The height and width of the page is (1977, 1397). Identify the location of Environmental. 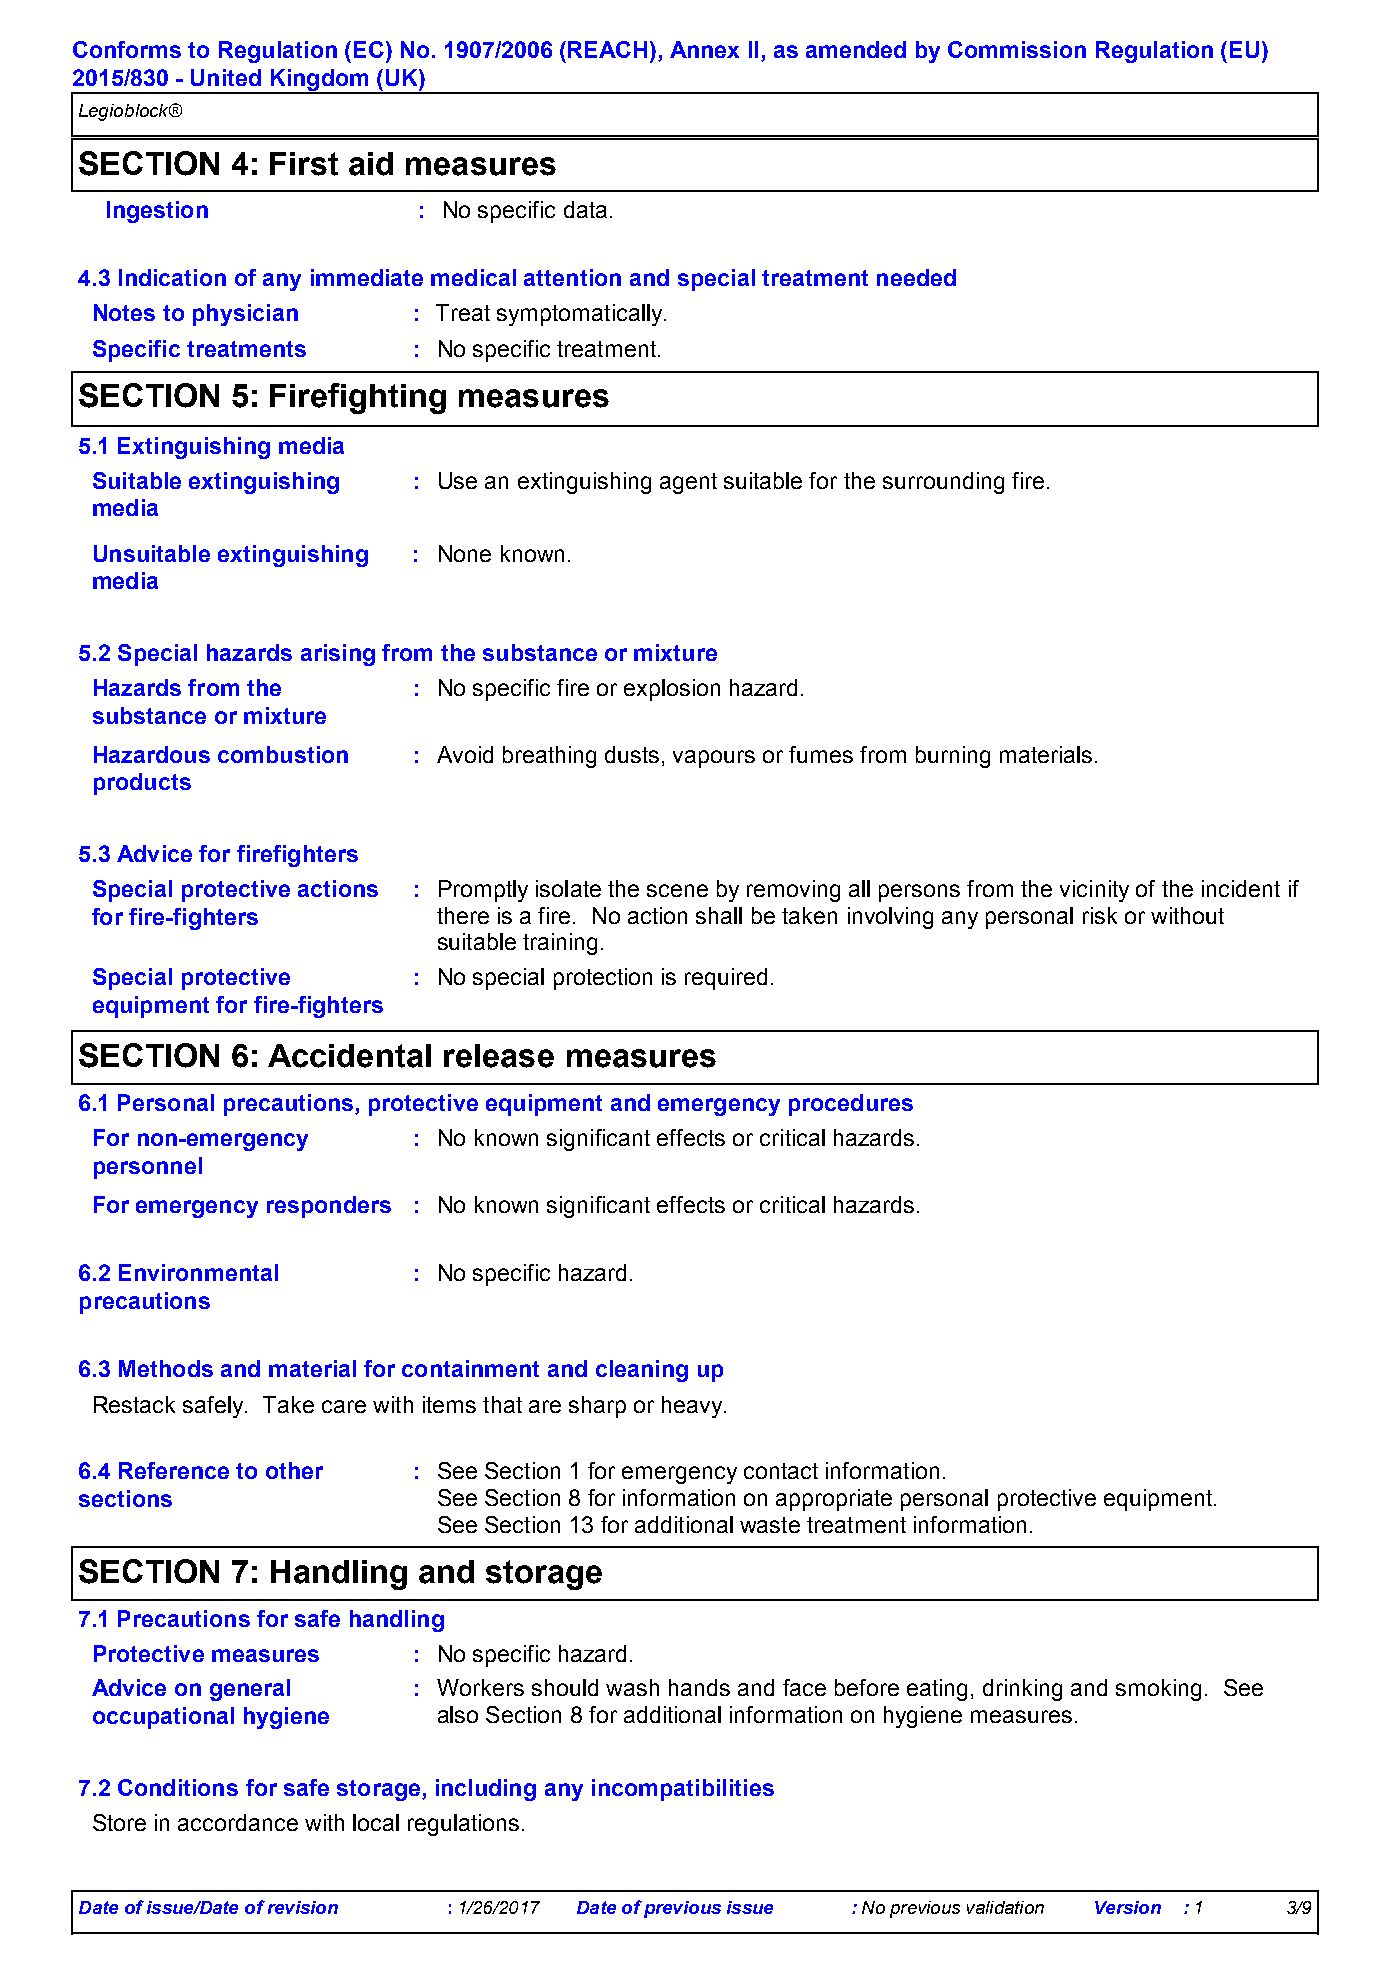
(198, 1272).
